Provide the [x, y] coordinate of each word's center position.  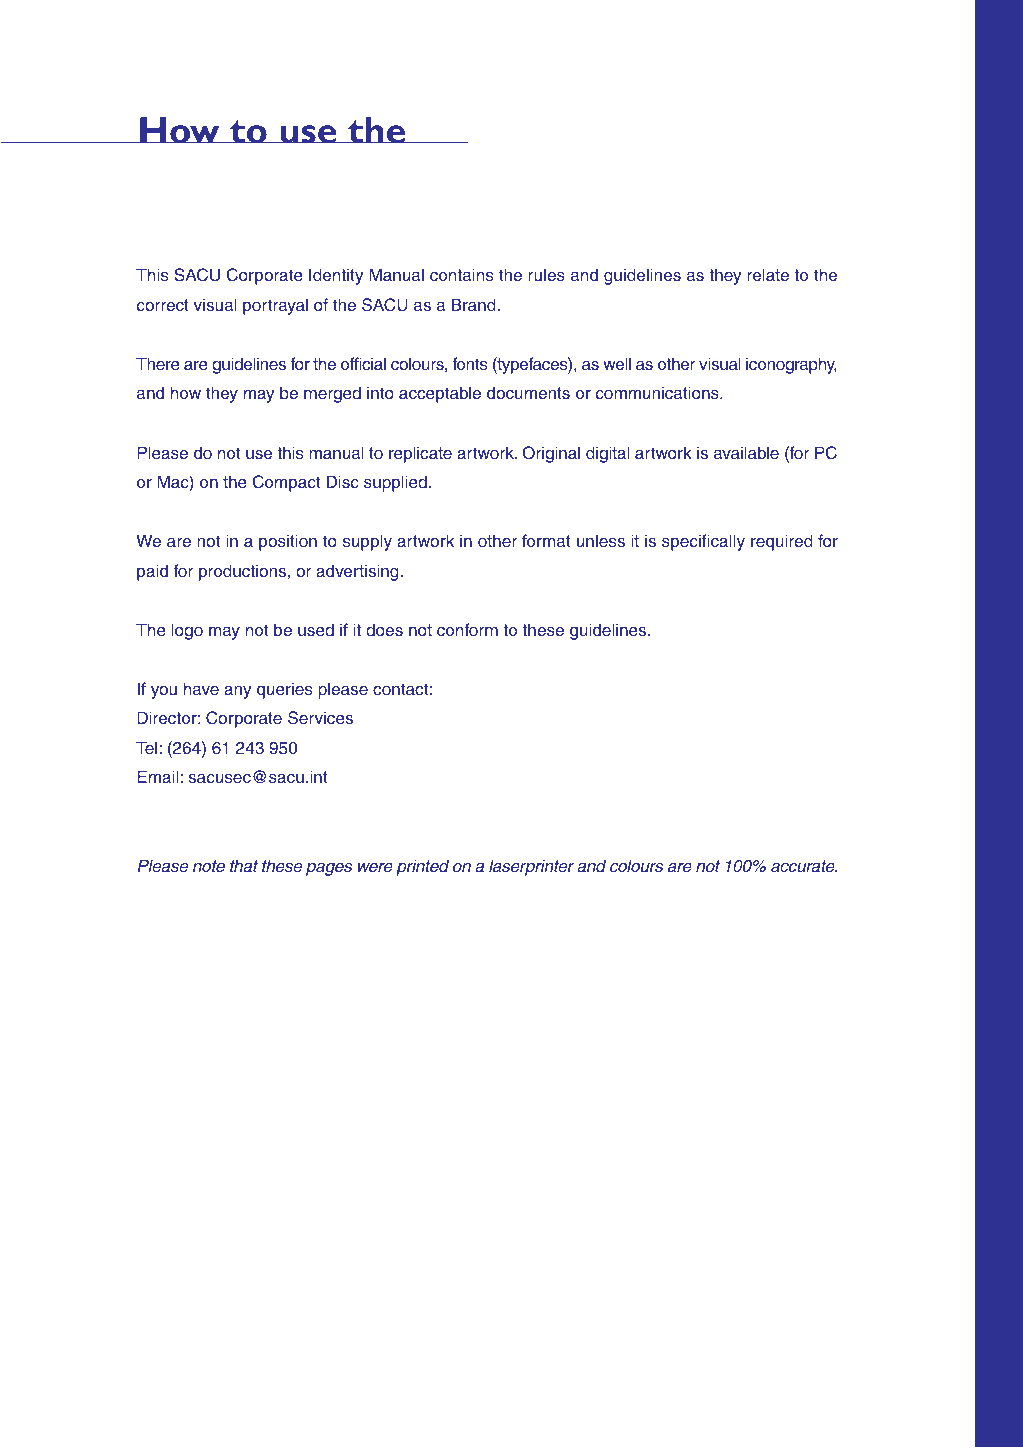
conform [467, 629]
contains [461, 275]
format [546, 540]
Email [159, 776]
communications [658, 393]
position [288, 542]
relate [768, 274]
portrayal [275, 306]
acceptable [440, 394]
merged [332, 394]
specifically [703, 542]
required [782, 542]
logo [187, 631]
